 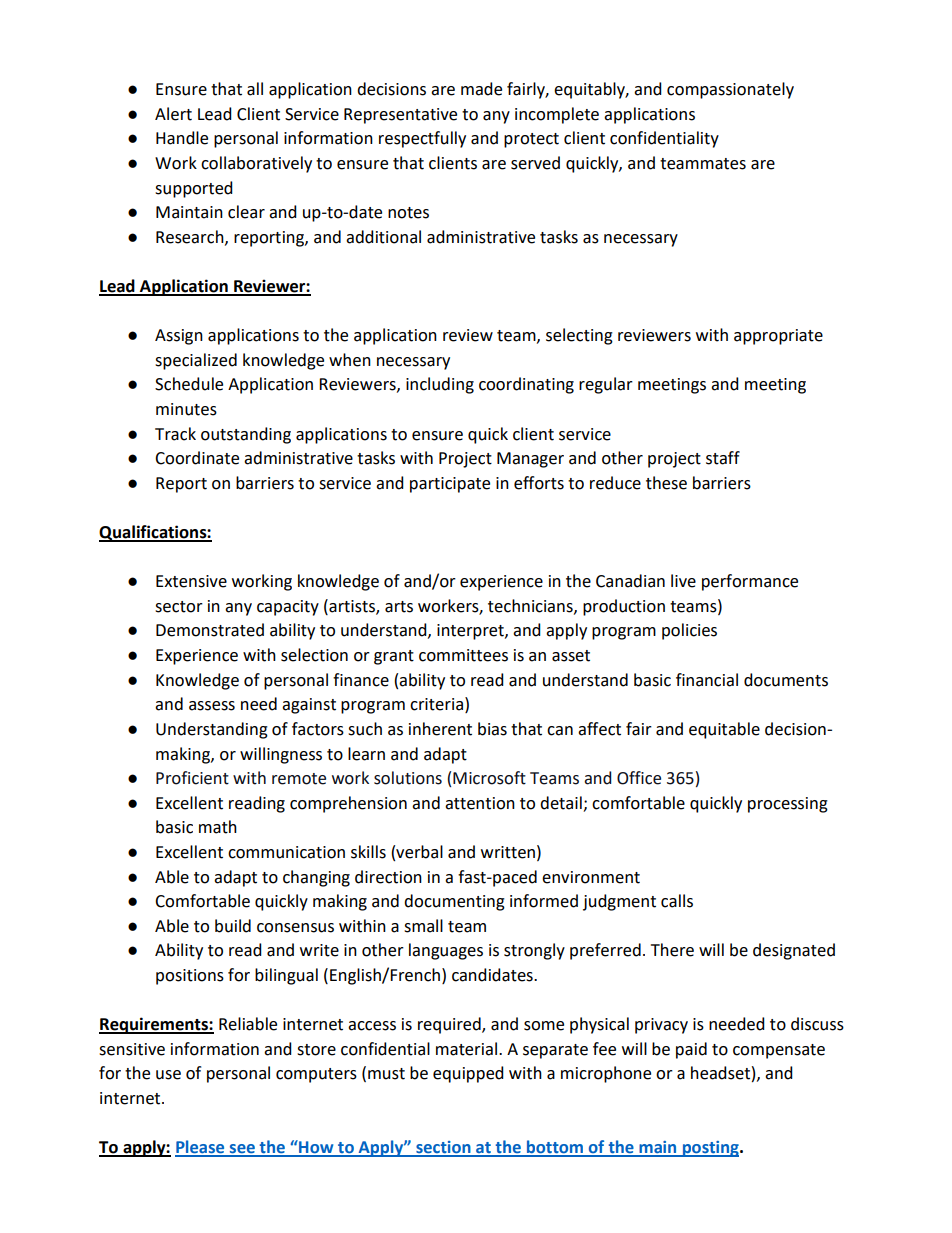 What do you see at coordinates (723, 458) in the image?
I see `staff` at bounding box center [723, 458].
